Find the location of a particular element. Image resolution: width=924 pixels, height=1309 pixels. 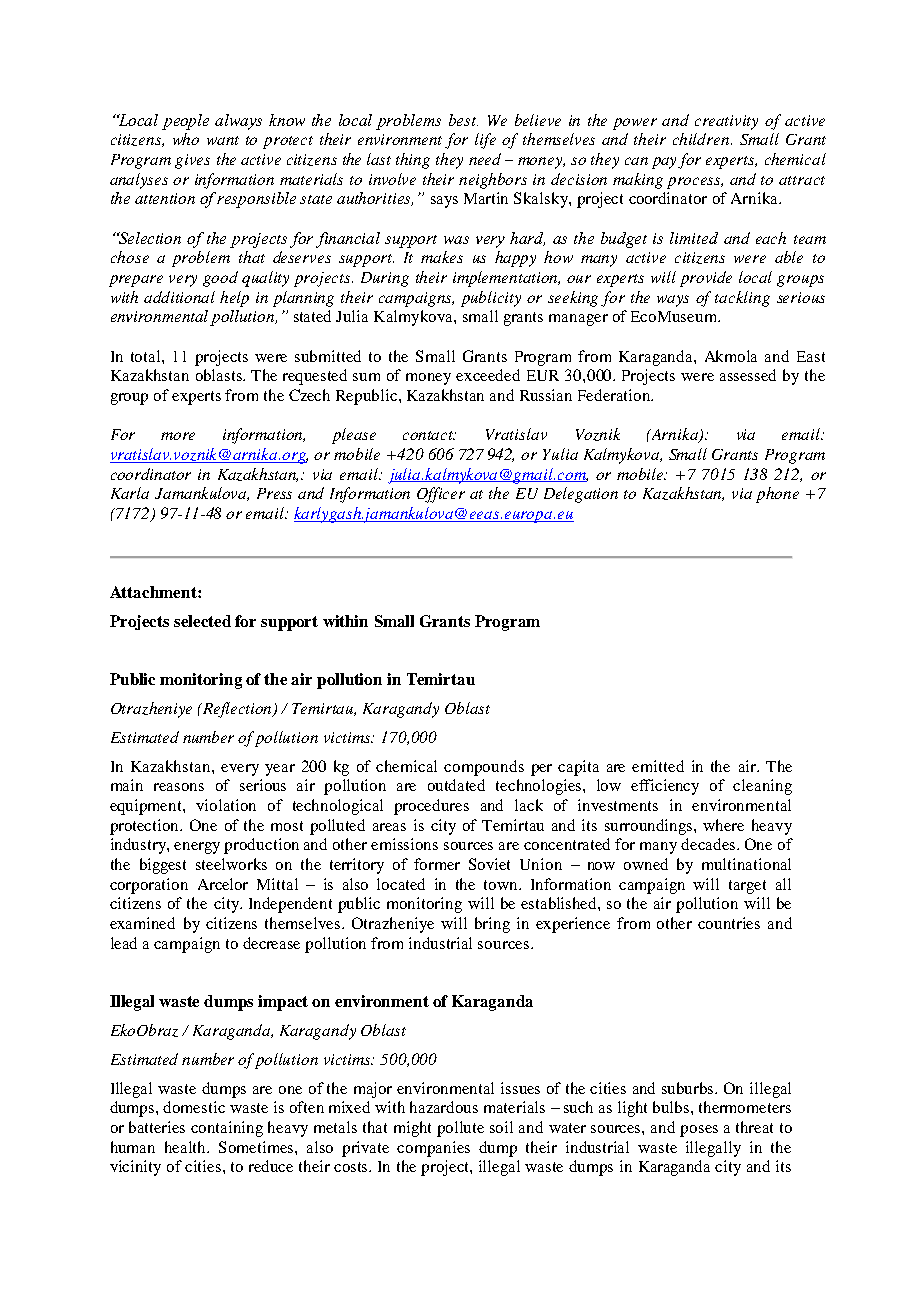

town is located at coordinates (502, 885).
